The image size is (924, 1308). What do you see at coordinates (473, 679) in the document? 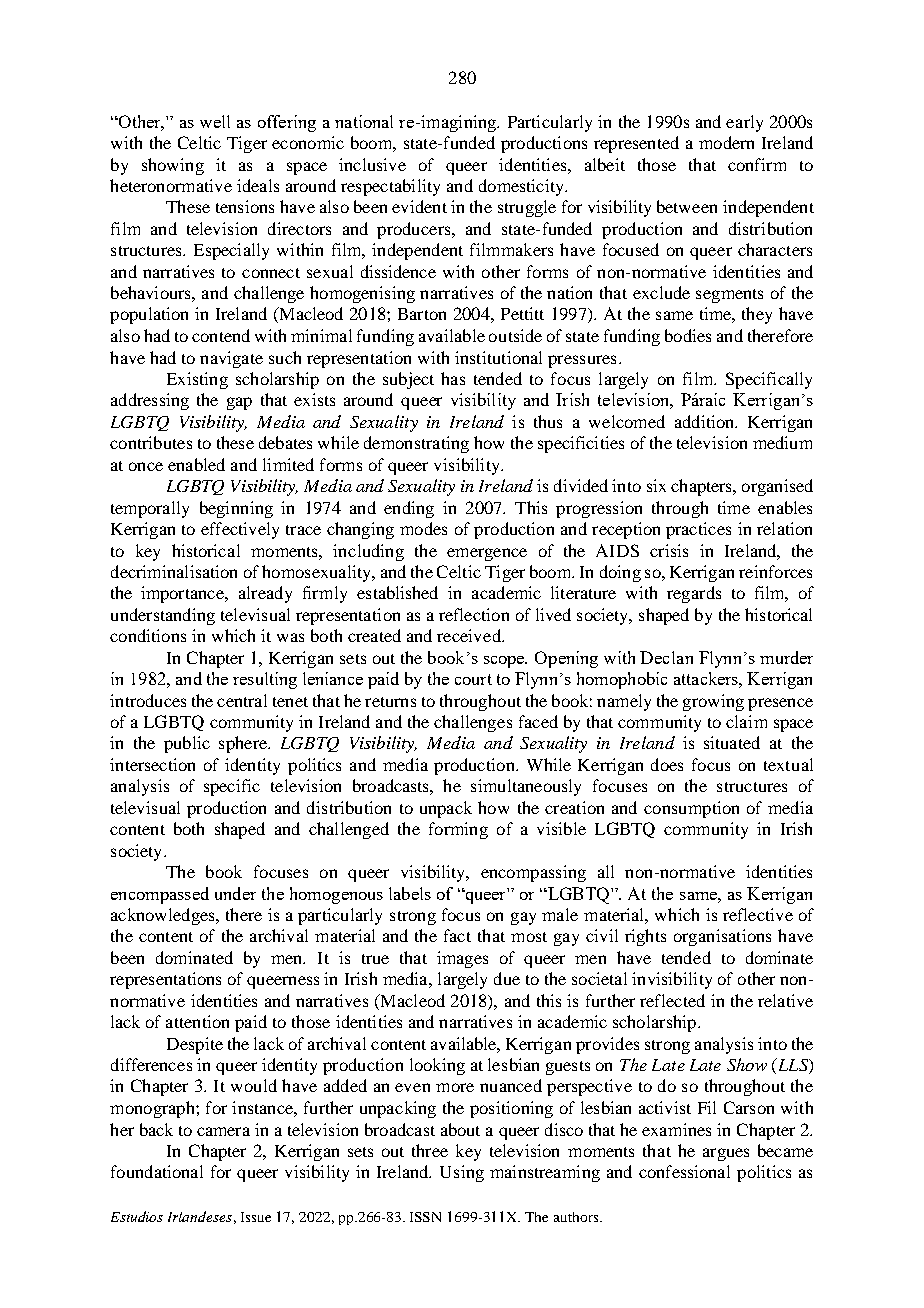
I see `court` at bounding box center [473, 679].
